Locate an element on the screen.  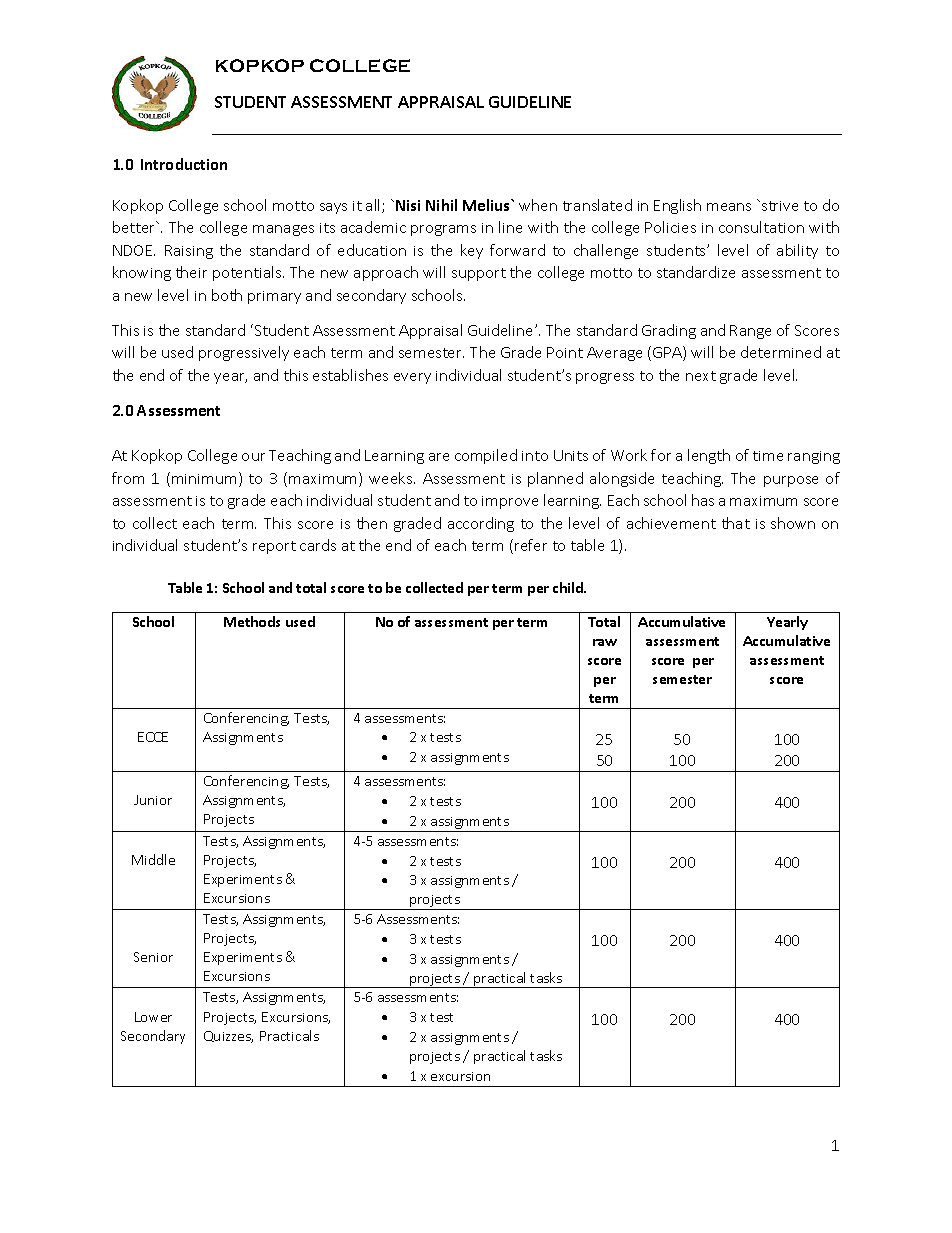
means is located at coordinates (729, 207).
